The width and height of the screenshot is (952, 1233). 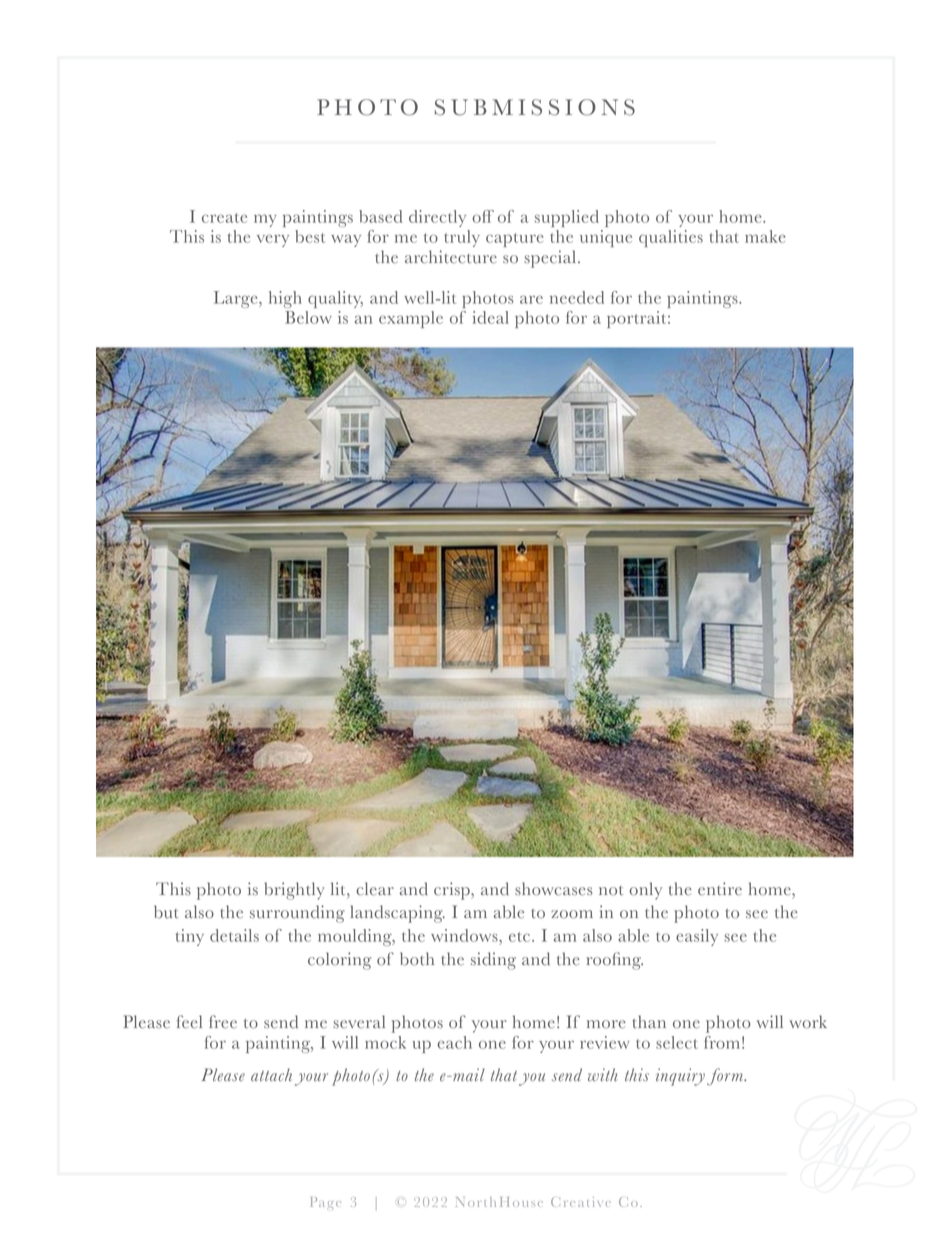 What do you see at coordinates (308, 317) in the screenshot?
I see `Below` at bounding box center [308, 317].
